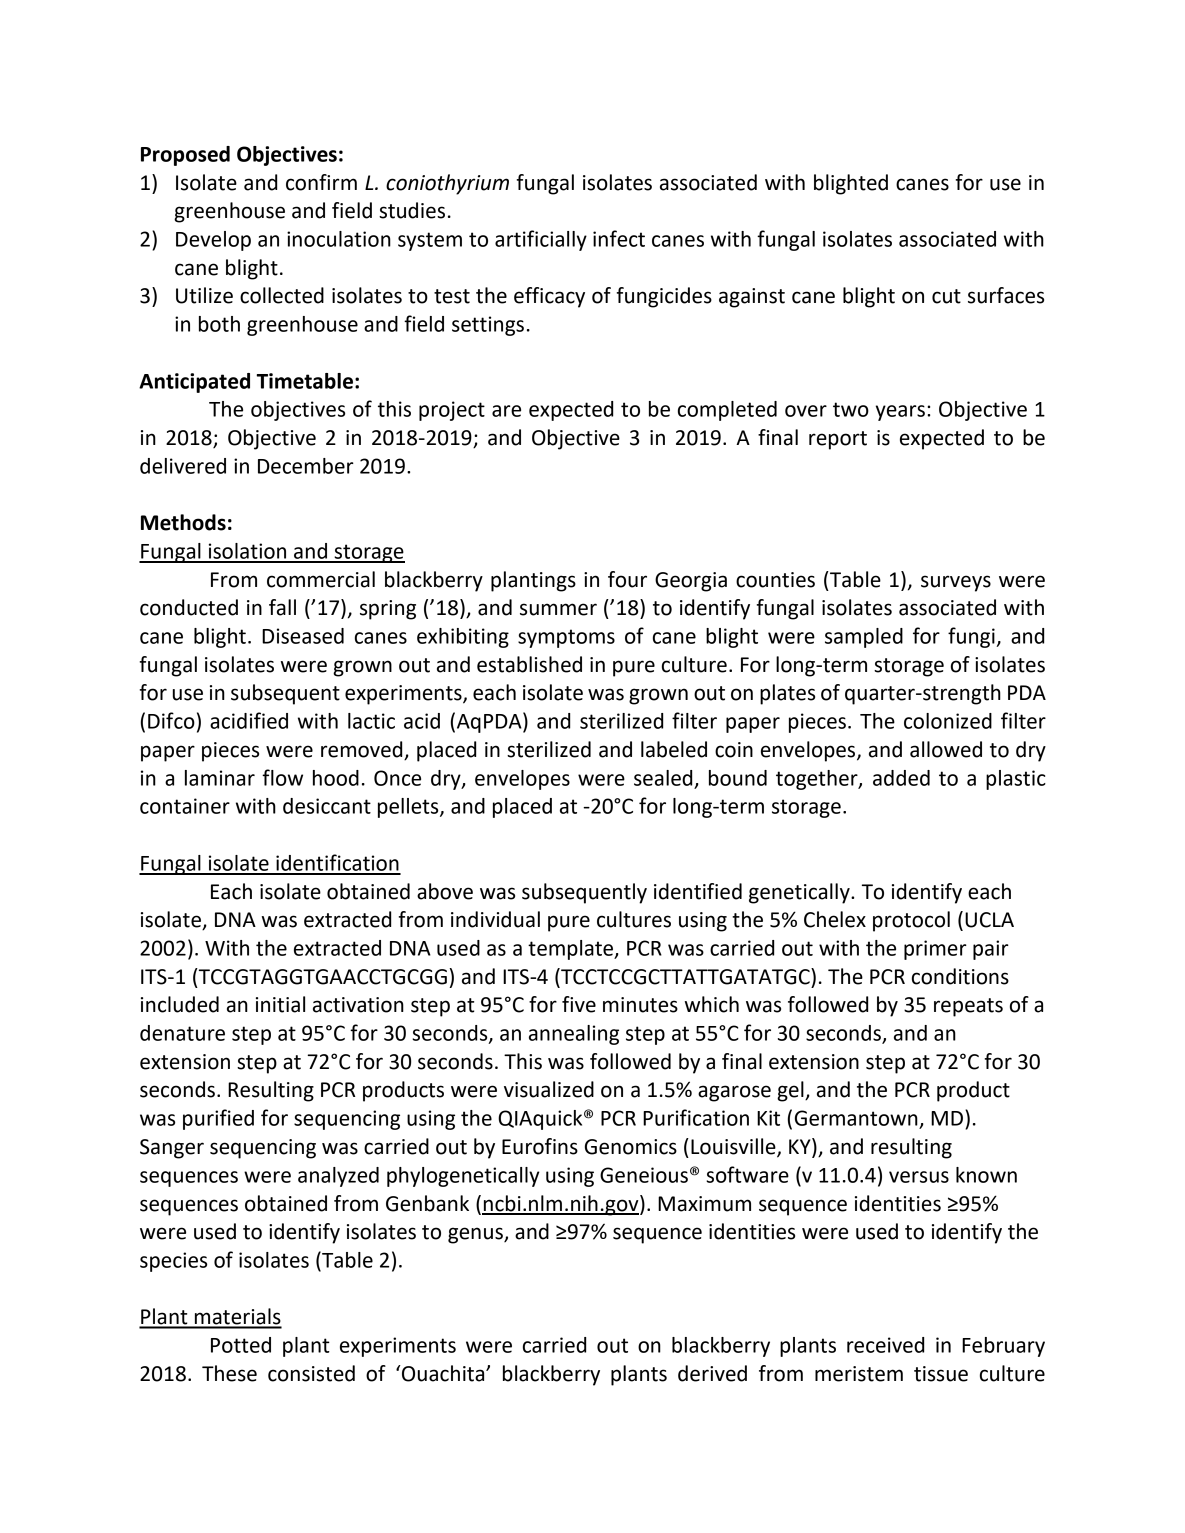  Describe the element at coordinates (282, 777) in the screenshot. I see `flow` at that location.
